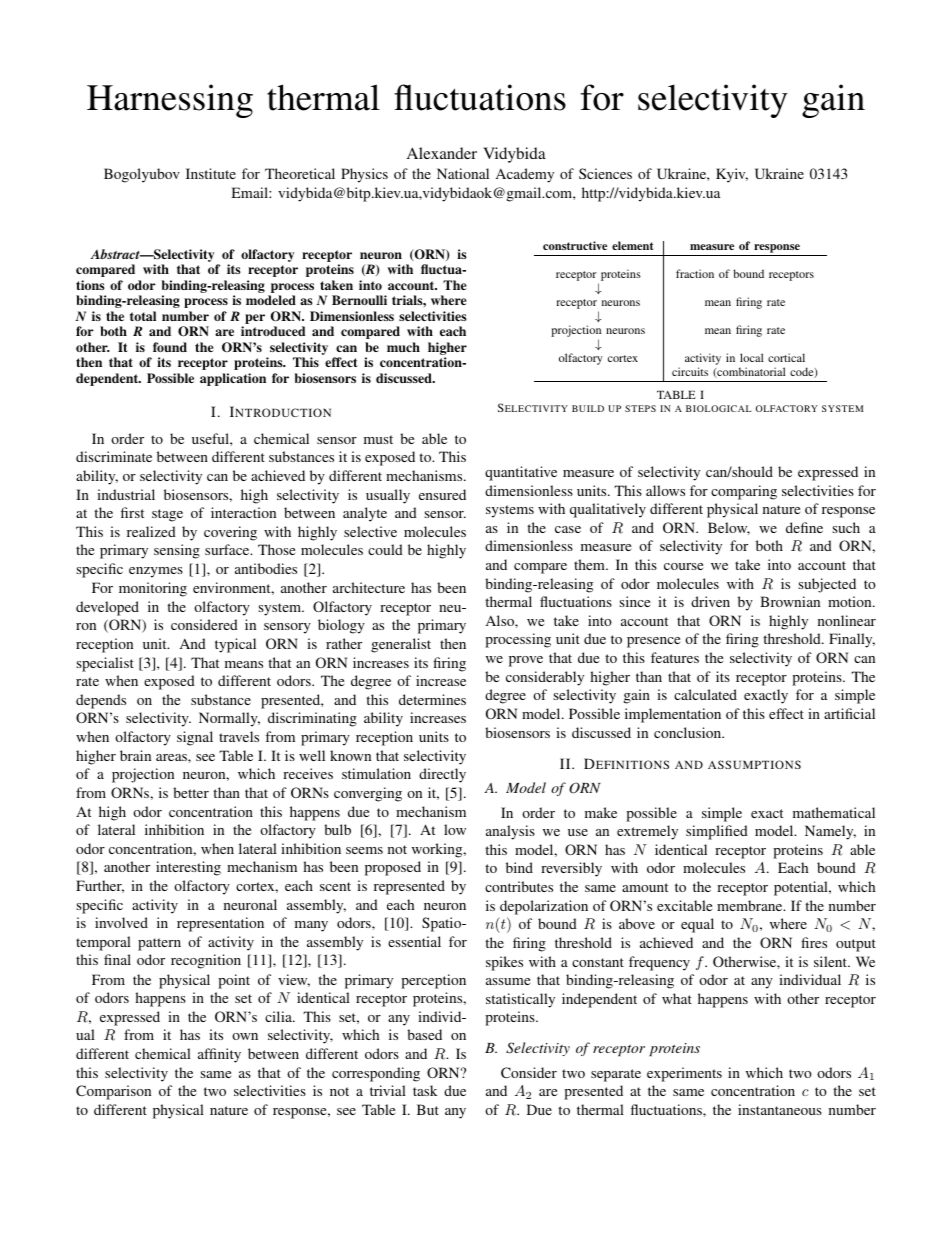  I want to click on Harnessing, so click(170, 101).
